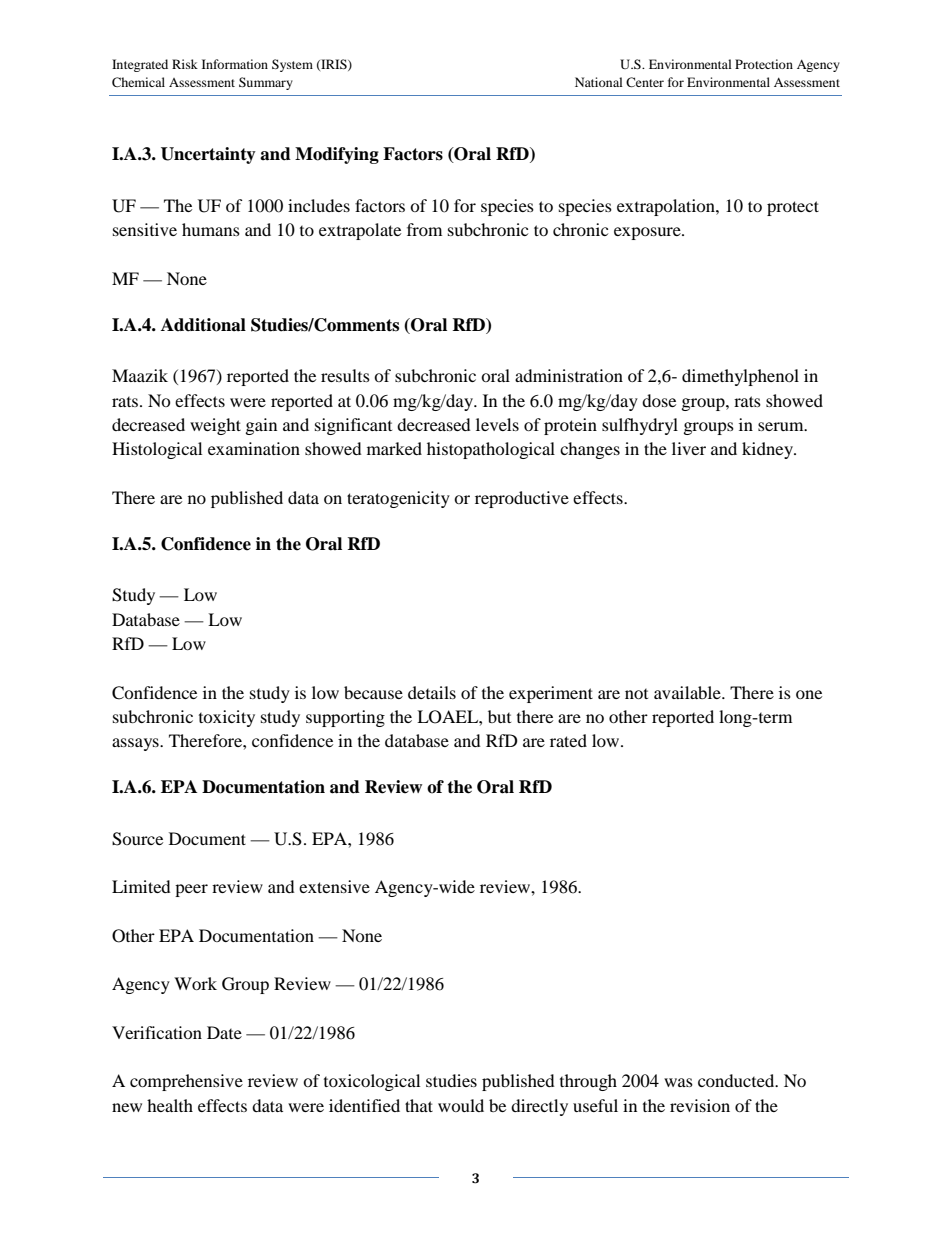 This screenshot has width=952, height=1233. I want to click on Additional, so click(203, 325).
